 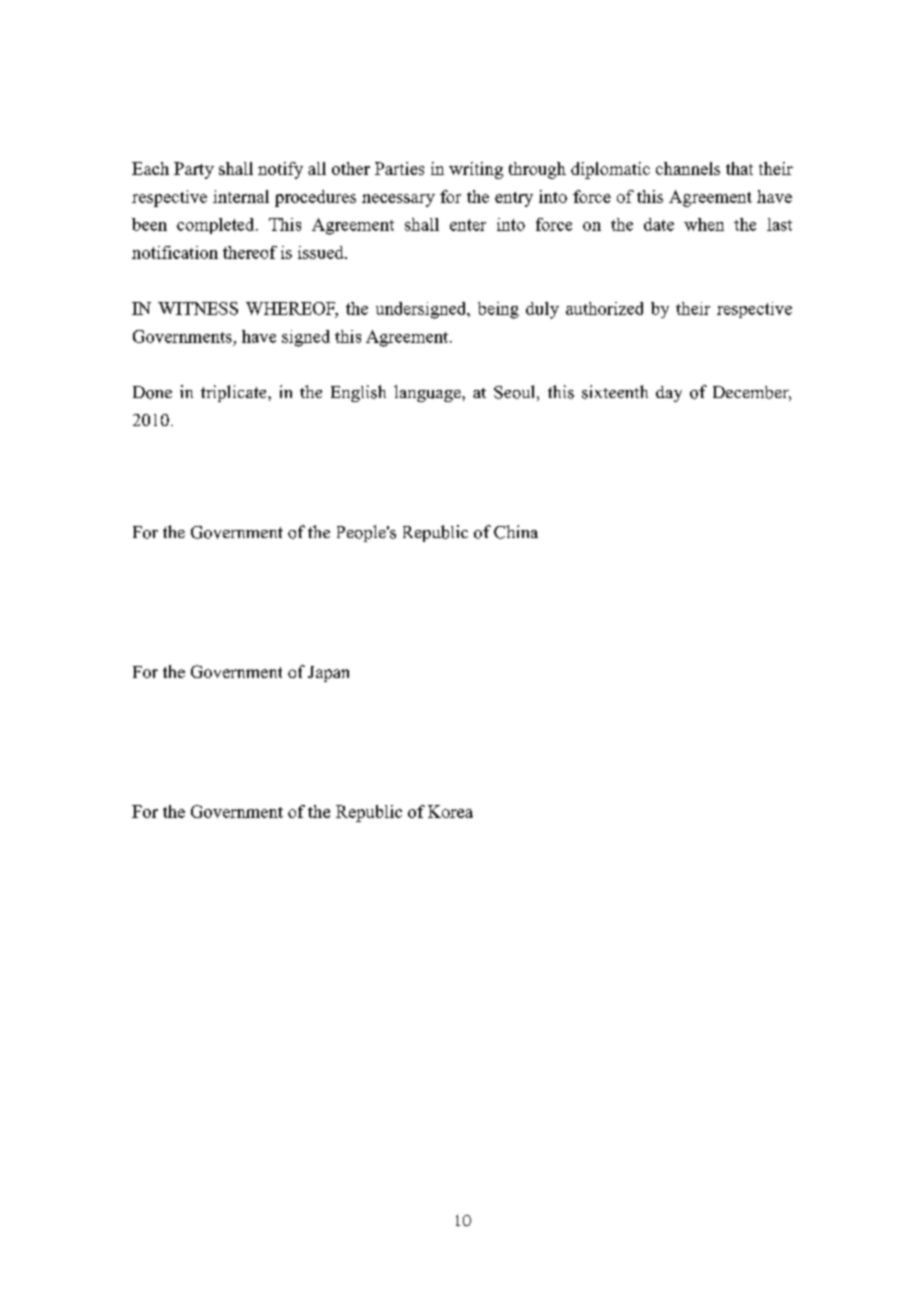 I want to click on triplicate, so click(x=235, y=393).
